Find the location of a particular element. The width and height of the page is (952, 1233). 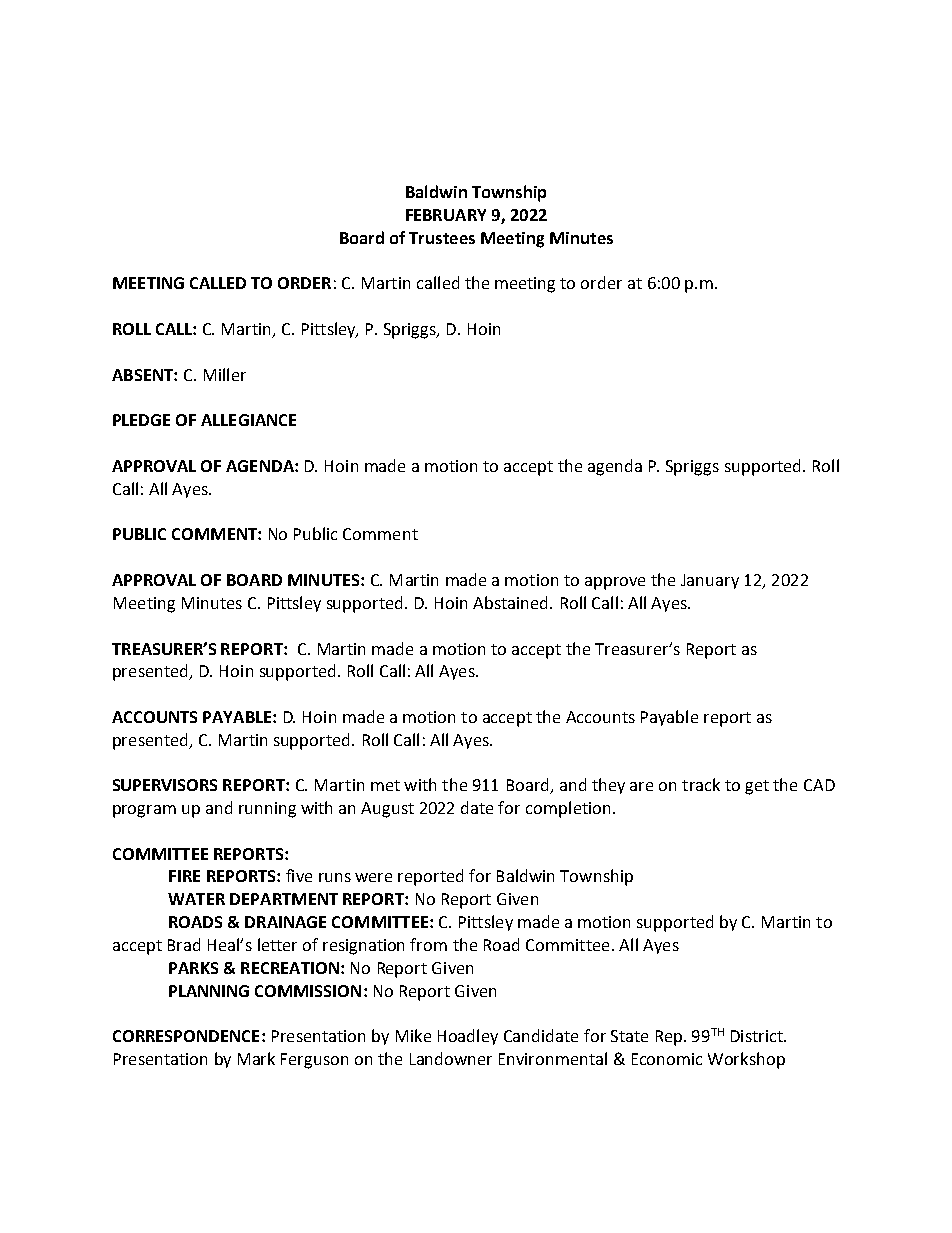

District is located at coordinates (758, 1036).
